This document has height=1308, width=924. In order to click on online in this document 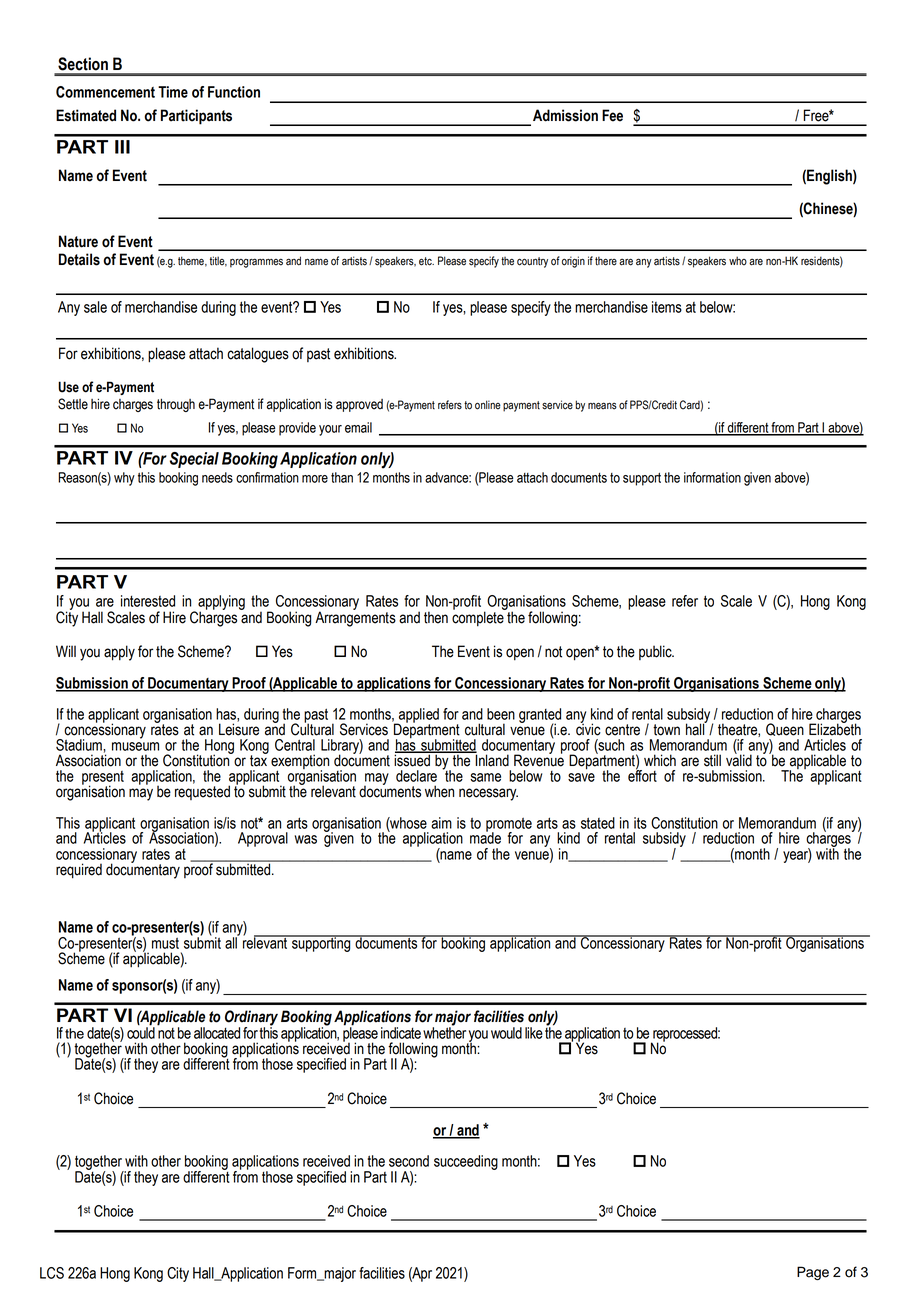, I will do `click(488, 405)`.
